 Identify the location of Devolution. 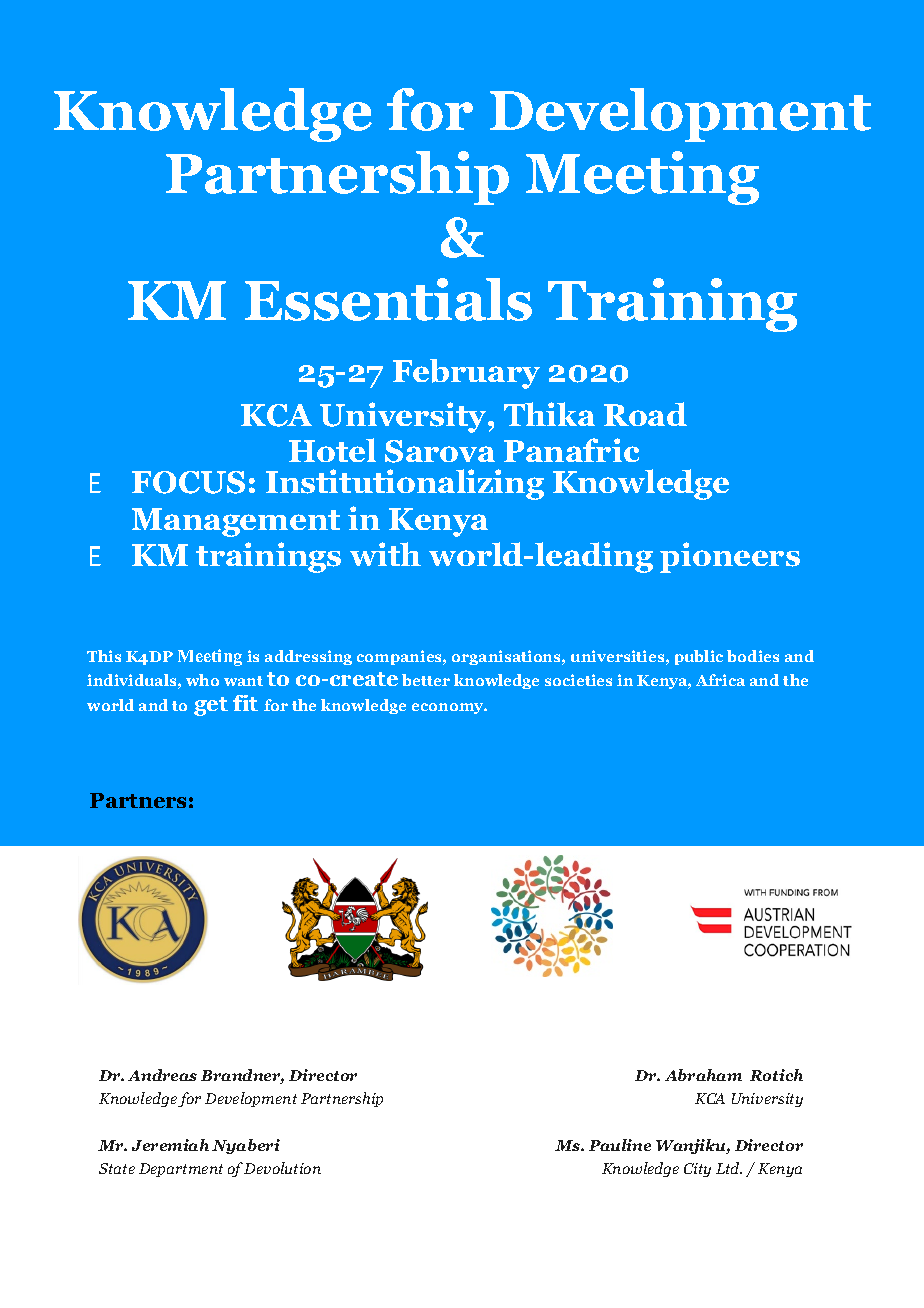
(282, 1168).
